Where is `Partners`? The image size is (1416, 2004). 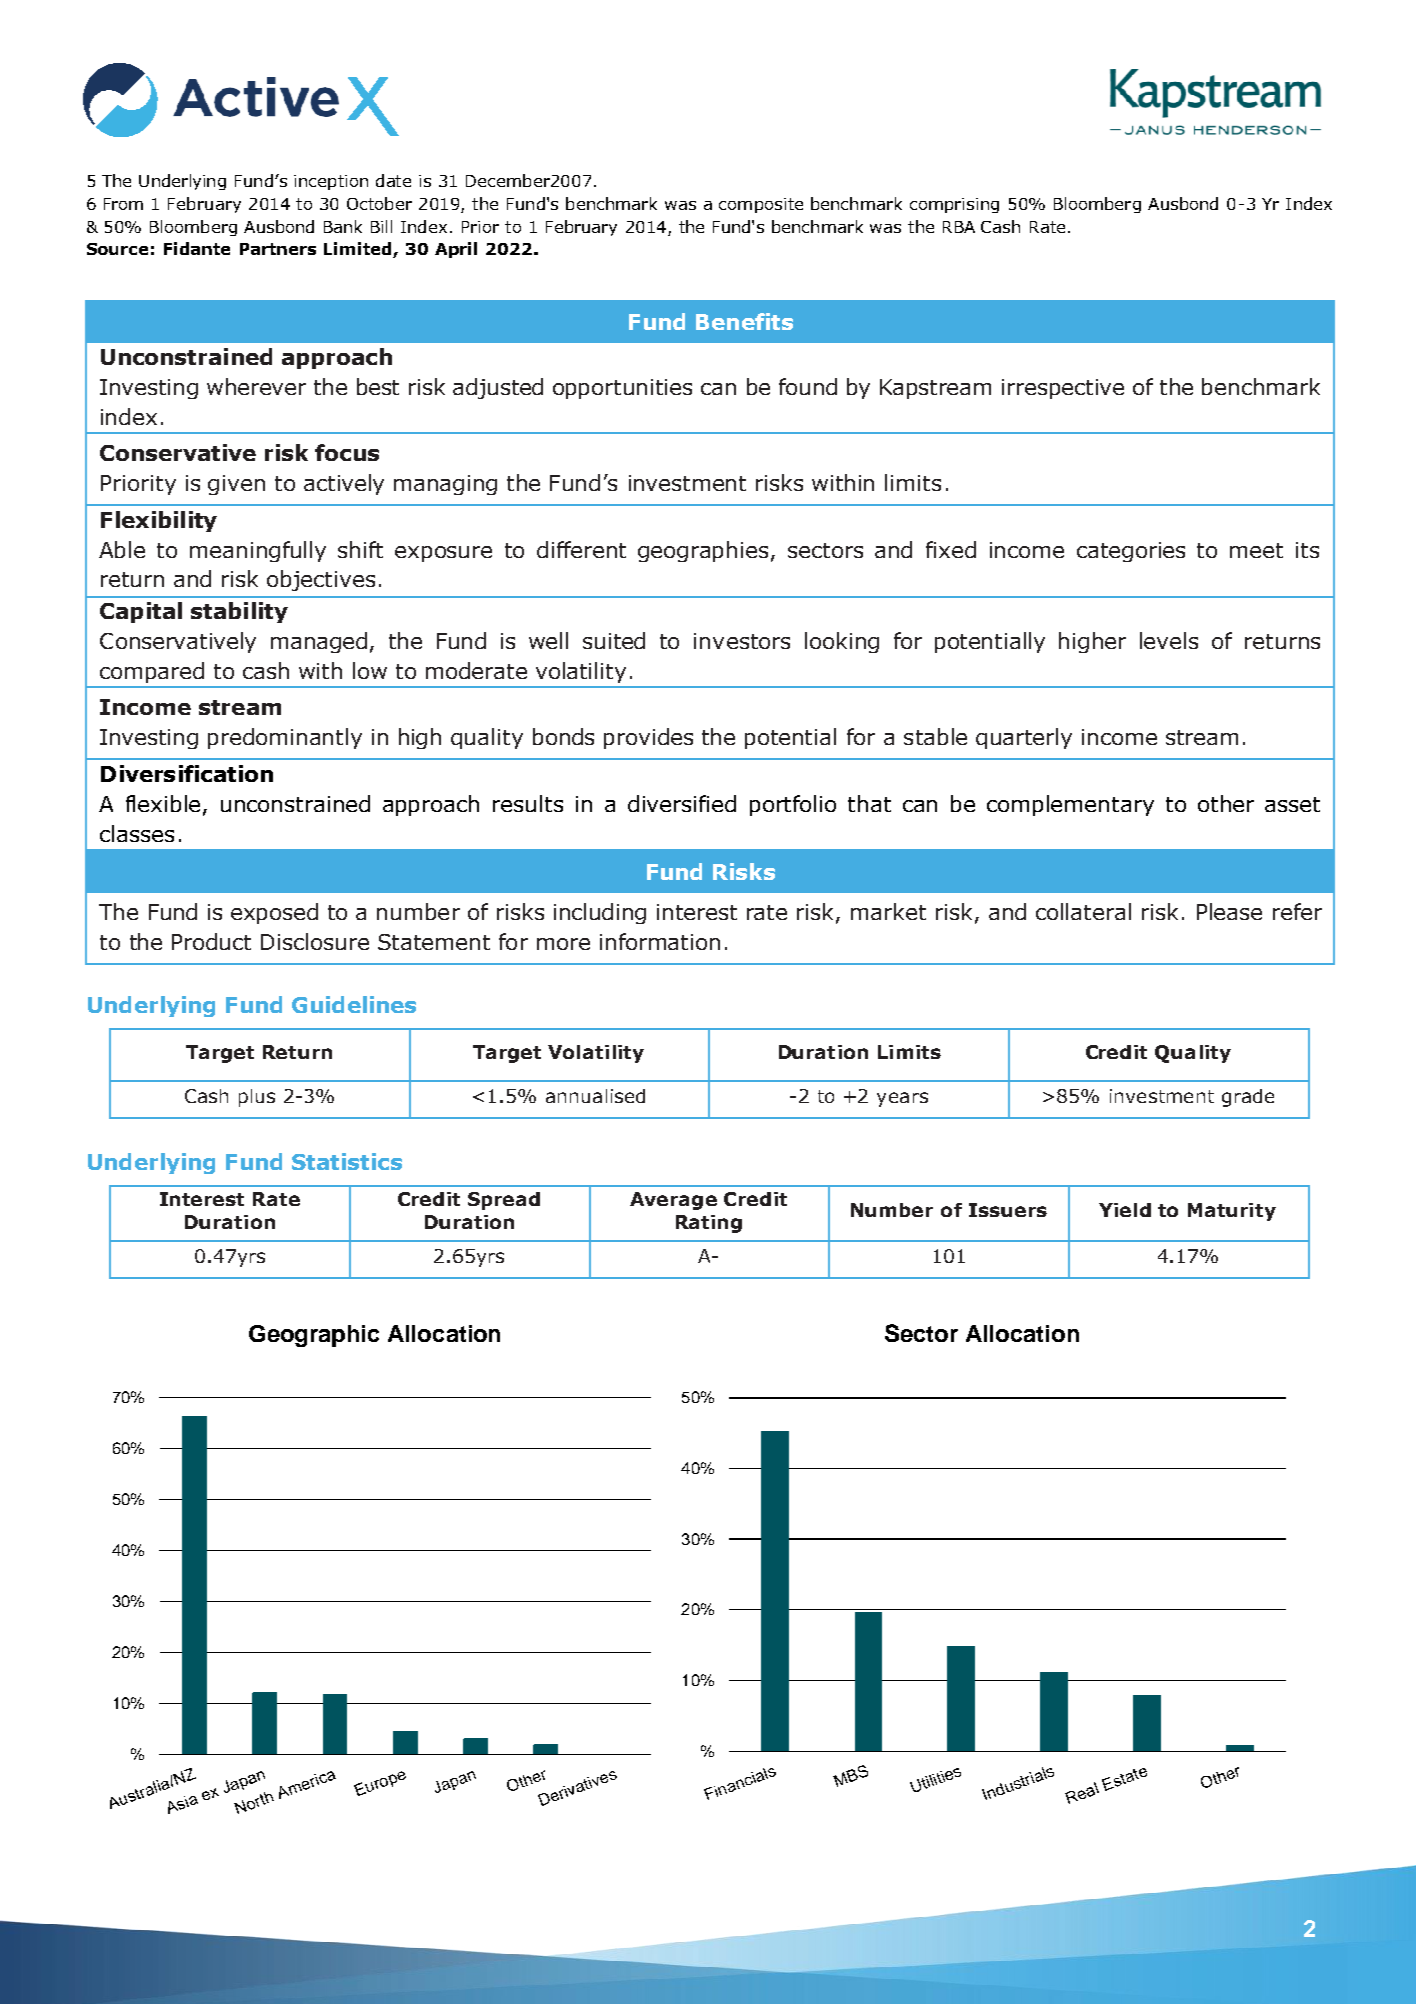
Partners is located at coordinates (278, 249).
